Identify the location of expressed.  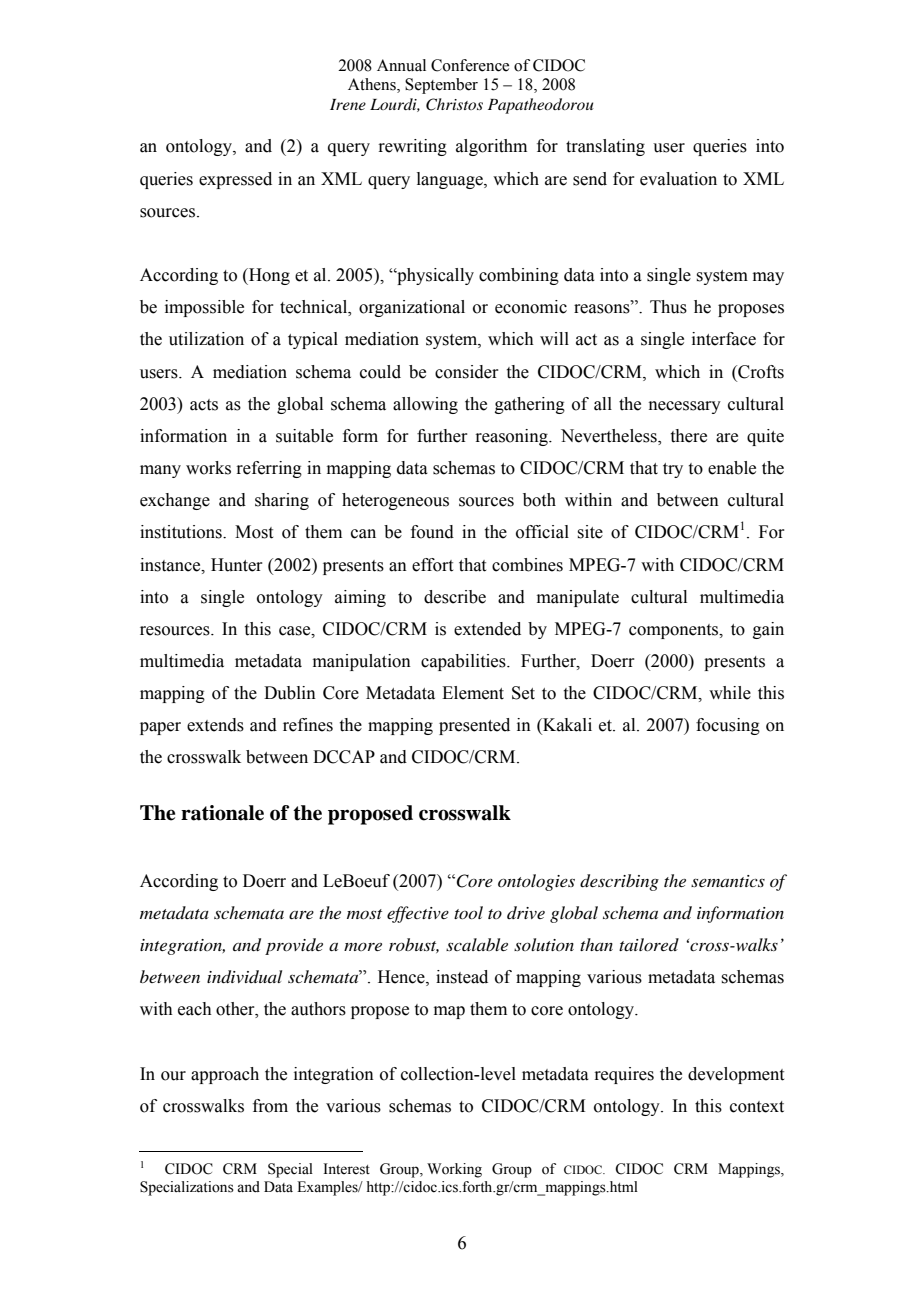
(235, 180).
